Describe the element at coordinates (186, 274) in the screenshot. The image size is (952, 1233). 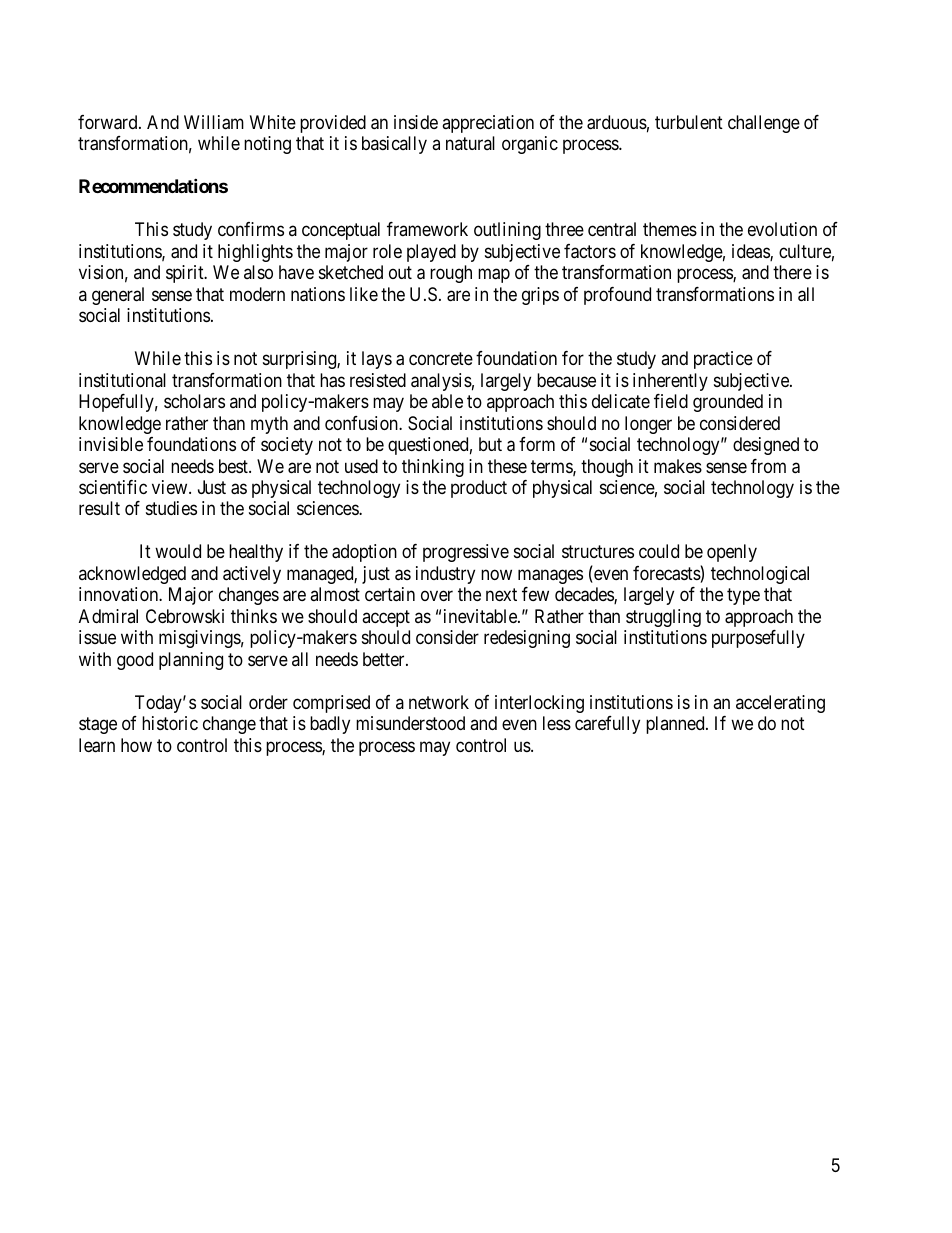
I see `spirit` at that location.
